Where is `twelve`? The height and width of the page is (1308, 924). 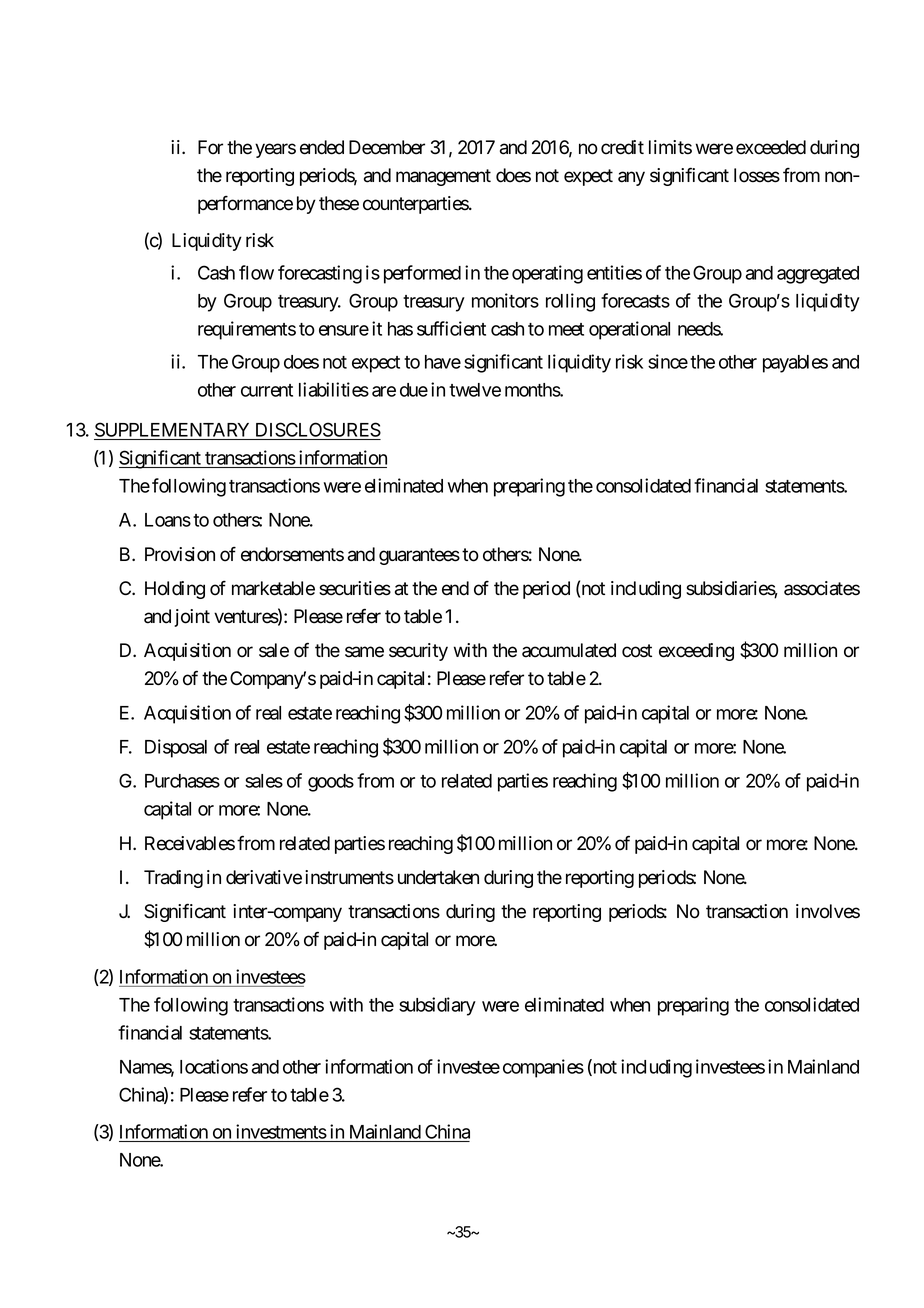 twelve is located at coordinates (475, 390).
